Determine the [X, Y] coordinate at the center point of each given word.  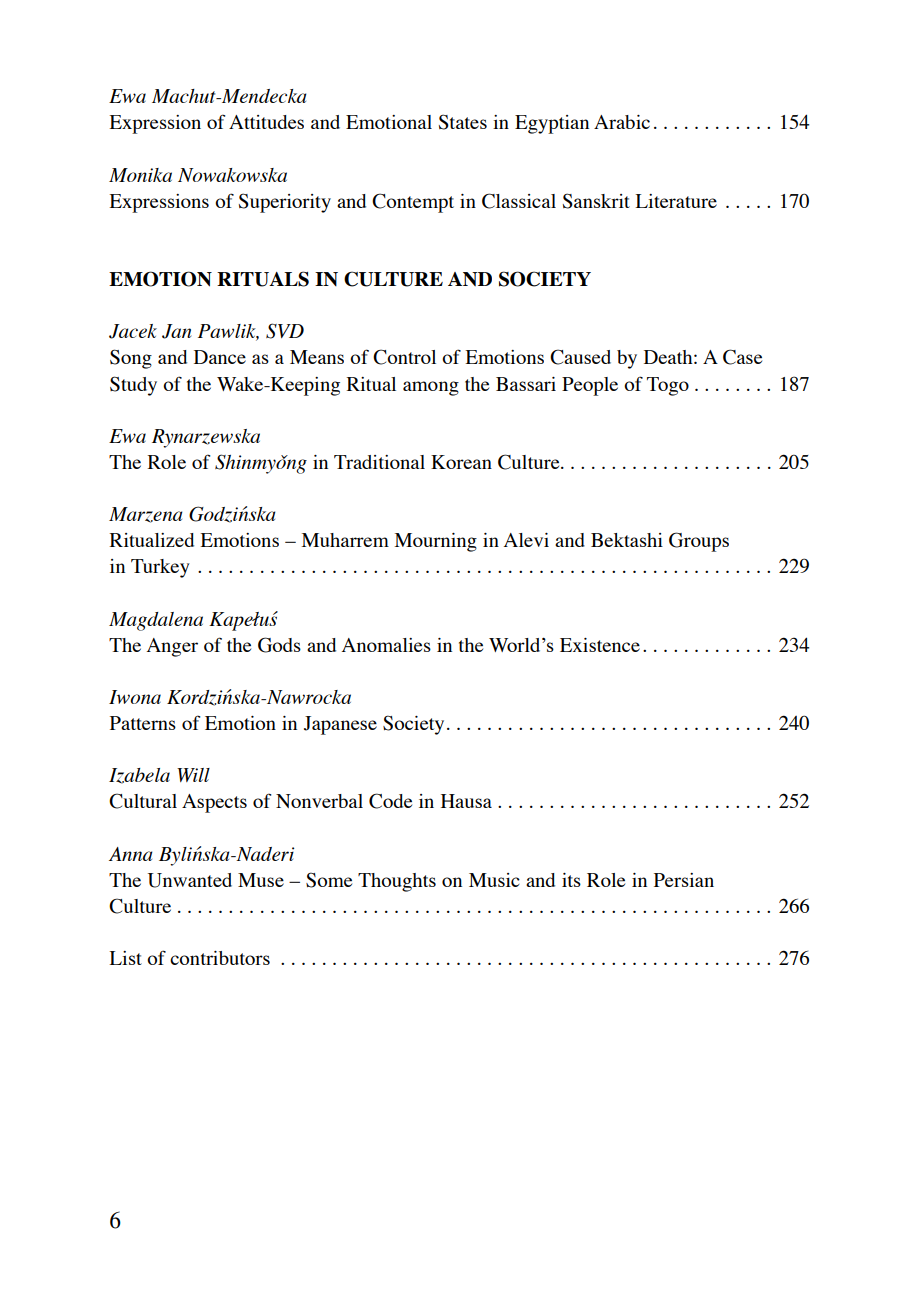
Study [133, 386]
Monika [140, 175]
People [590, 386]
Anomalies [386, 645]
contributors [220, 958]
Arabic [622, 122]
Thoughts [397, 882]
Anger [172, 647]
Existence [600, 645]
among [431, 388]
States [463, 122]
